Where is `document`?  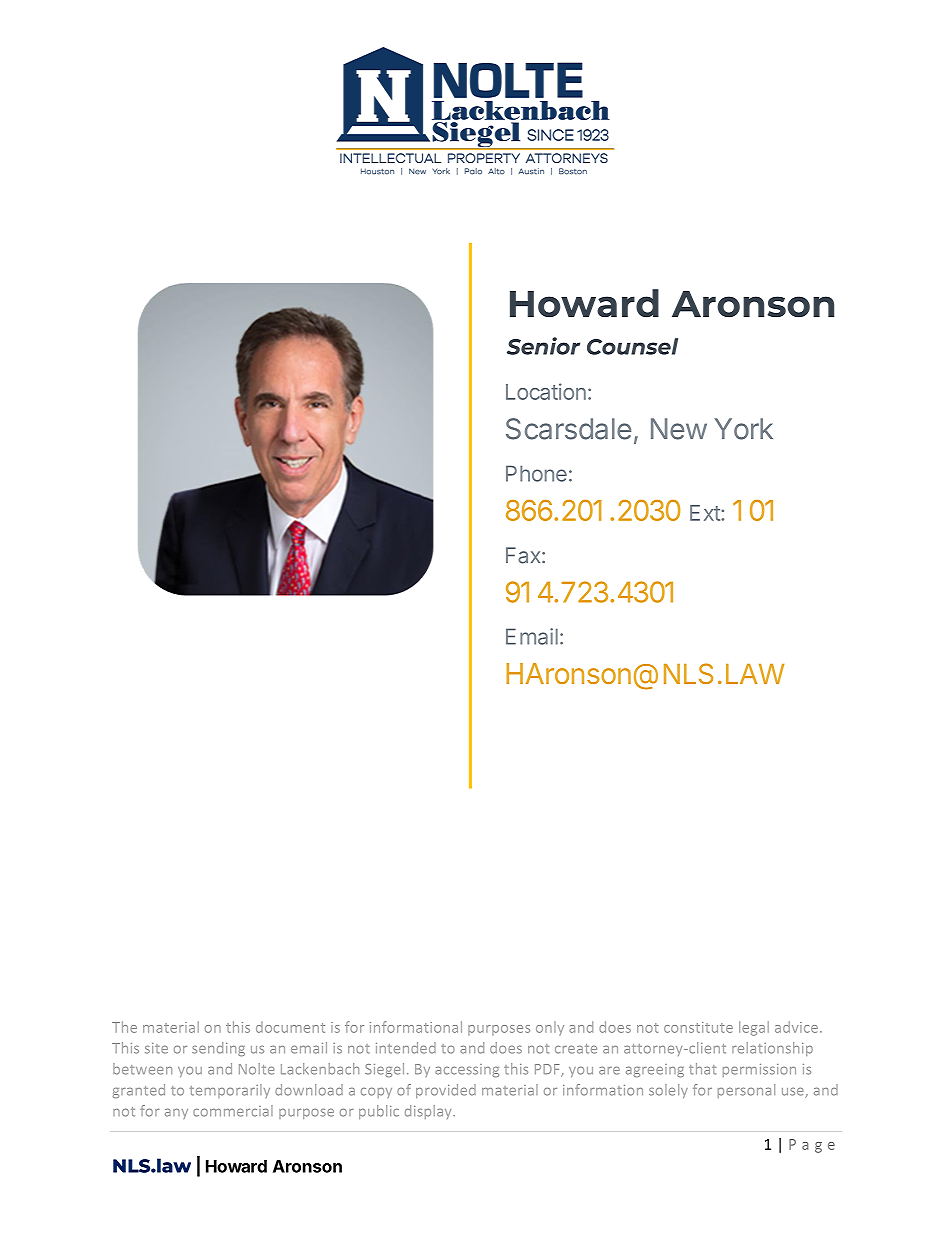 document is located at coordinates (290, 1027).
